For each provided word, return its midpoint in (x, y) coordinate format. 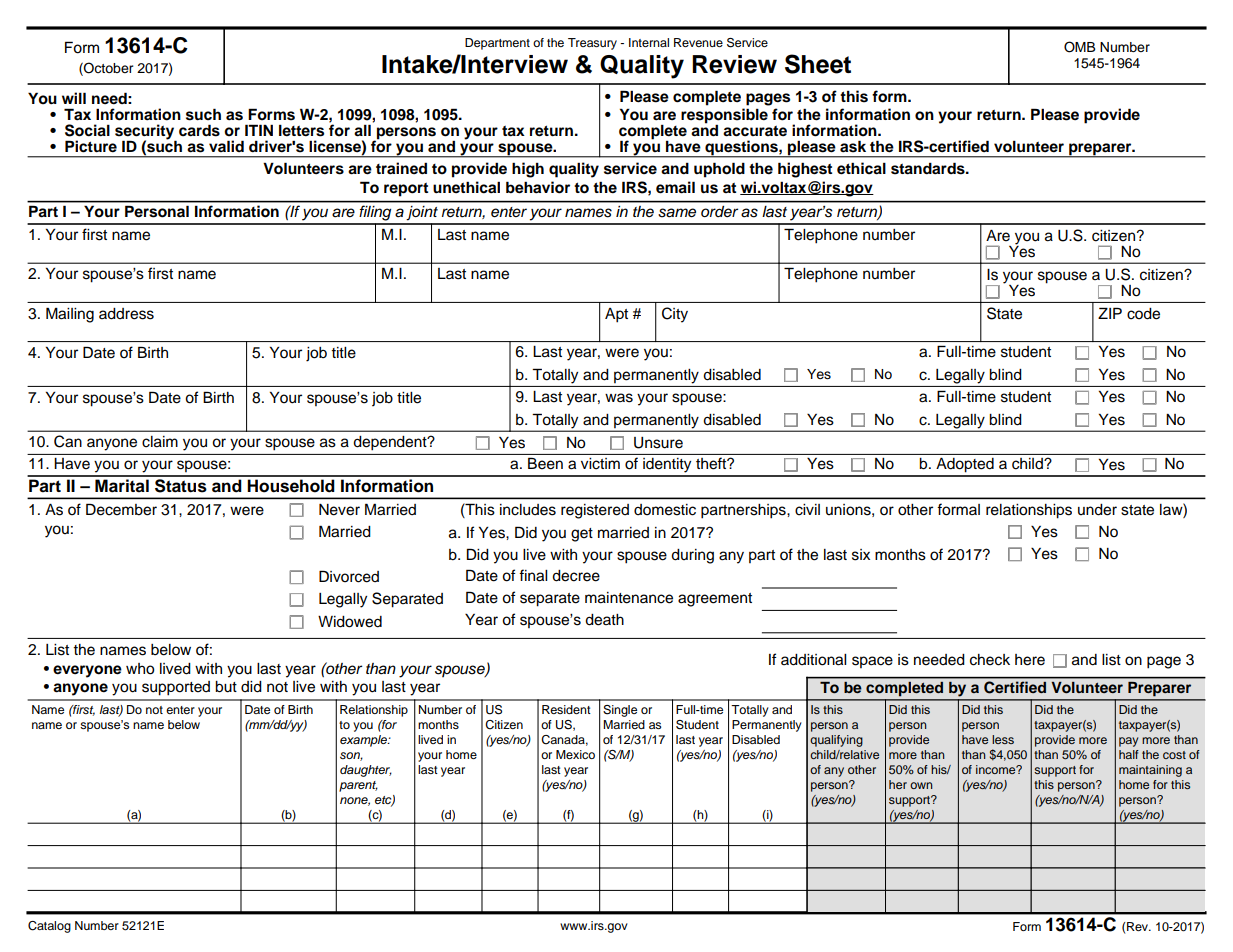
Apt (616, 315)
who (140, 669)
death (604, 620)
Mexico (575, 754)
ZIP (1110, 313)
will (74, 98)
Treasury (592, 44)
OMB (1079, 47)
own (921, 785)
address (126, 314)
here (1030, 660)
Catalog (49, 927)
